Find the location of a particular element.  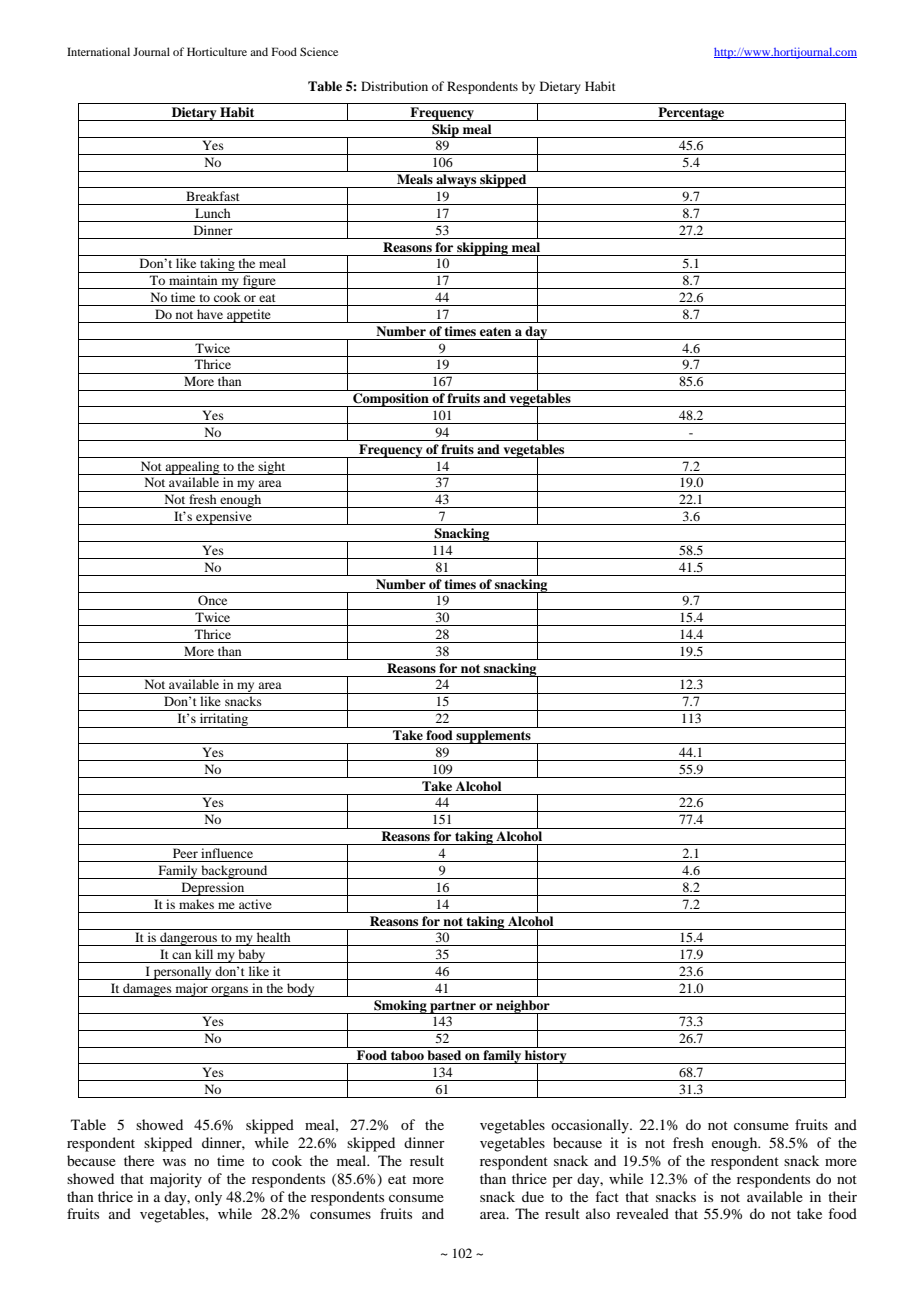

supplements is located at coordinates (493, 737).
